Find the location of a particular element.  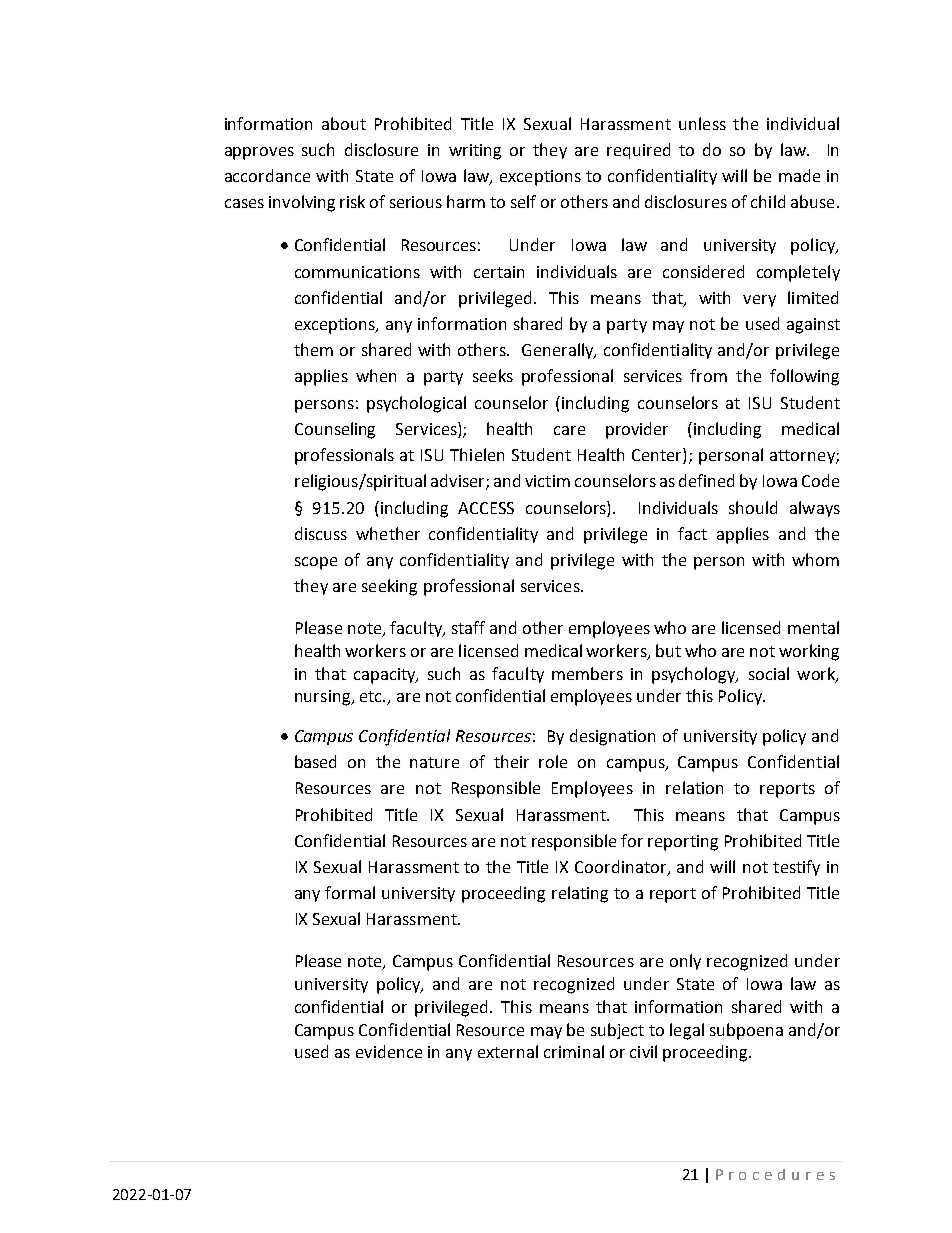

writing is located at coordinates (475, 152).
